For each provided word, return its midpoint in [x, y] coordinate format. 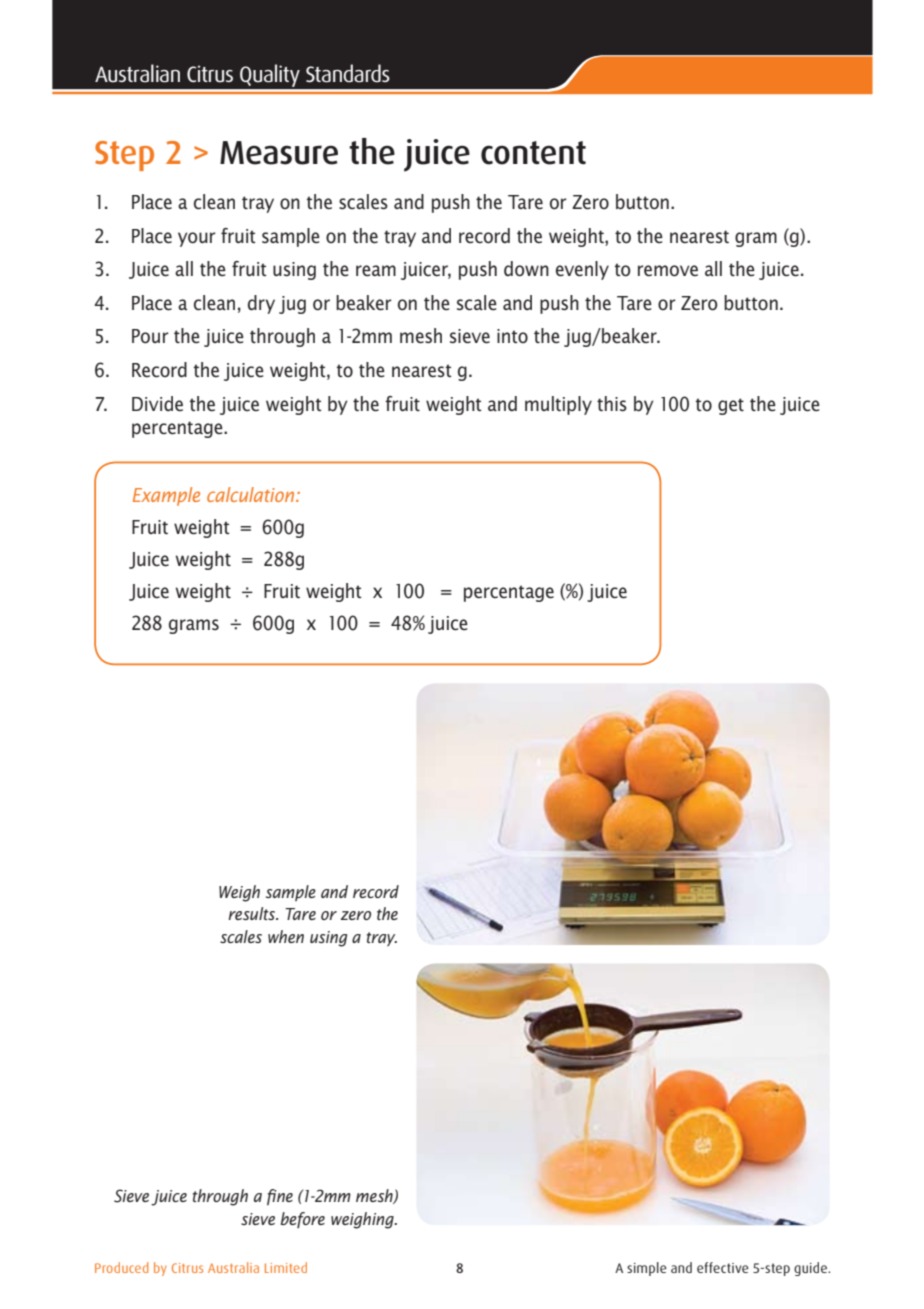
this [612, 403]
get [731, 406]
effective [723, 1267]
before [302, 1220]
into [512, 336]
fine [280, 1197]
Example [166, 496]
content [533, 153]
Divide [157, 404]
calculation [252, 494]
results [253, 913]
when [286, 936]
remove [668, 271]
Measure [279, 153]
